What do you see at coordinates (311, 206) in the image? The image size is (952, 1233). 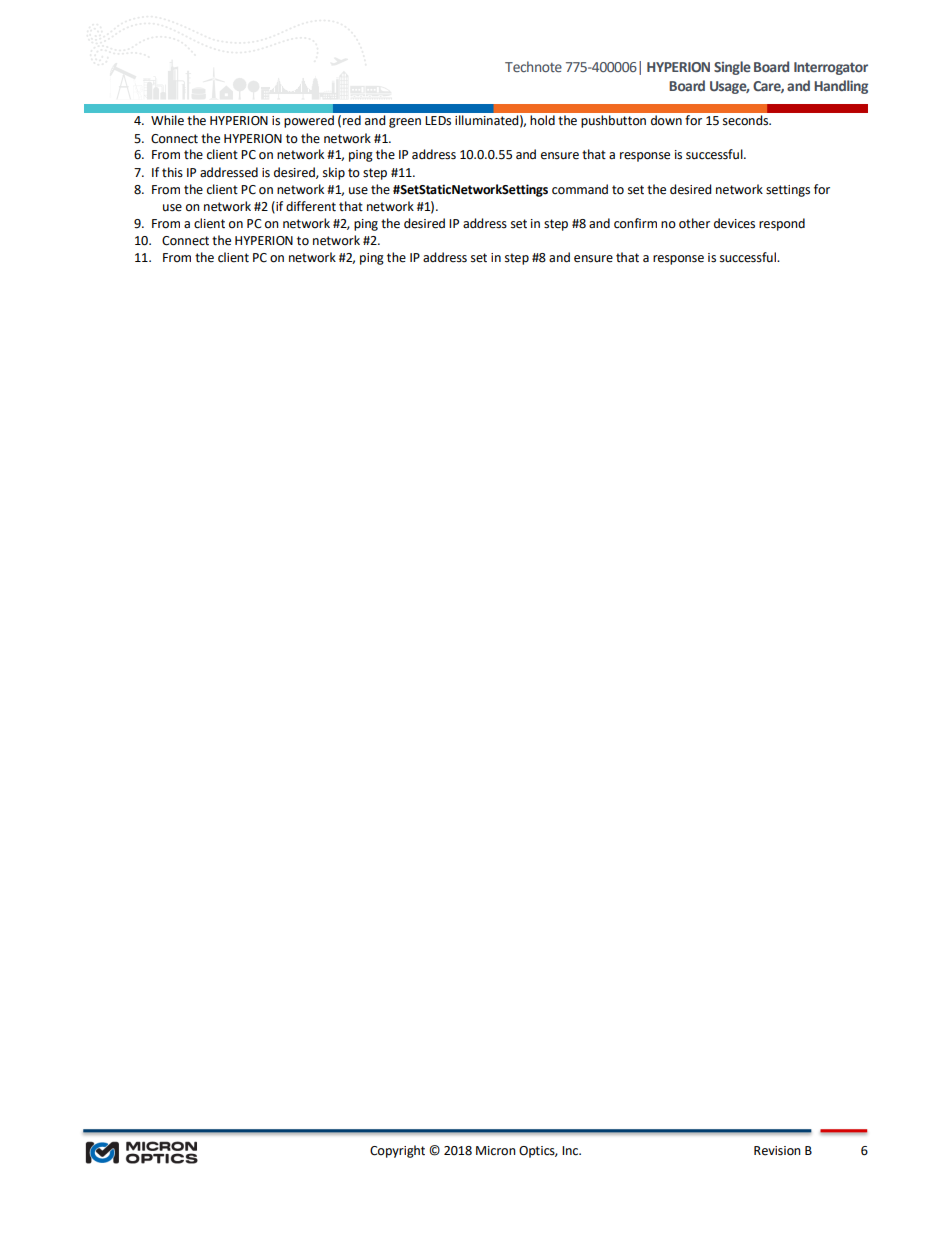 I see `different` at bounding box center [311, 206].
